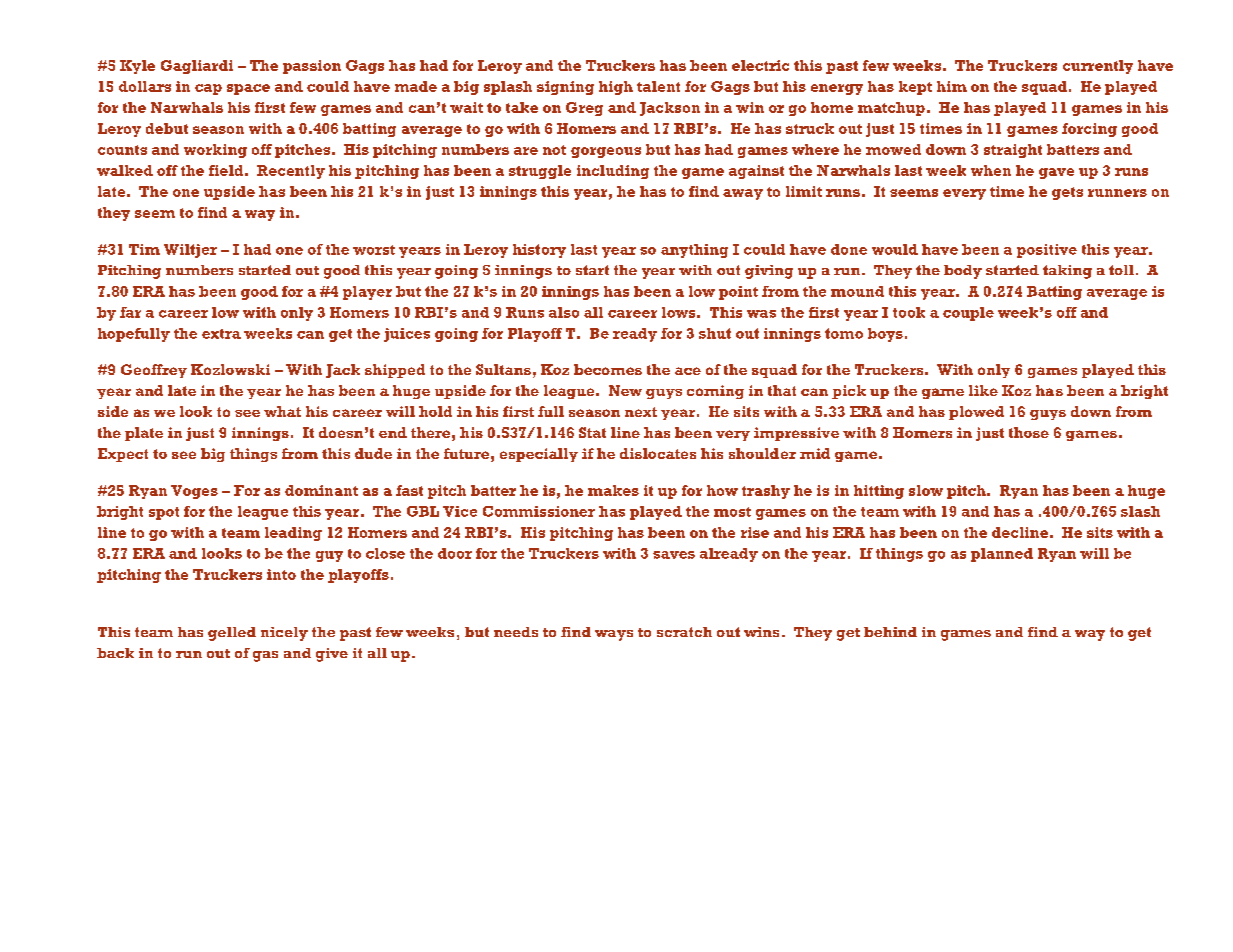 Image resolution: width=1233 pixels, height=952 pixels. Describe the element at coordinates (248, 89) in the image. I see `space` at that location.
